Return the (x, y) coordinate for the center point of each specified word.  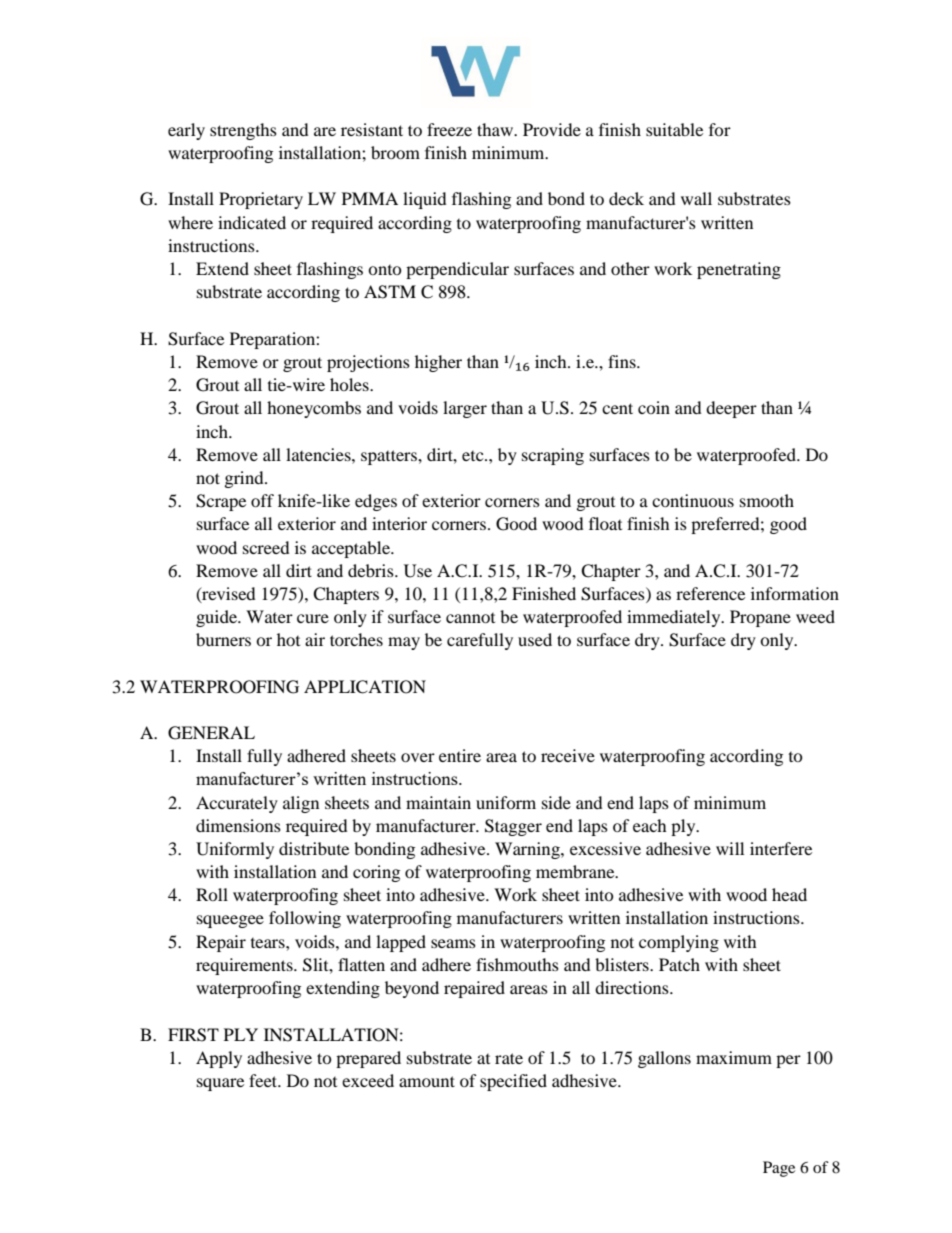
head (789, 894)
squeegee (230, 921)
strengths (243, 131)
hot (288, 639)
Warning (528, 850)
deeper (731, 409)
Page (779, 1169)
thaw (496, 129)
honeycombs (314, 409)
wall (696, 198)
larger (465, 409)
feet (264, 1080)
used (535, 639)
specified (513, 1082)
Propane (760, 618)
